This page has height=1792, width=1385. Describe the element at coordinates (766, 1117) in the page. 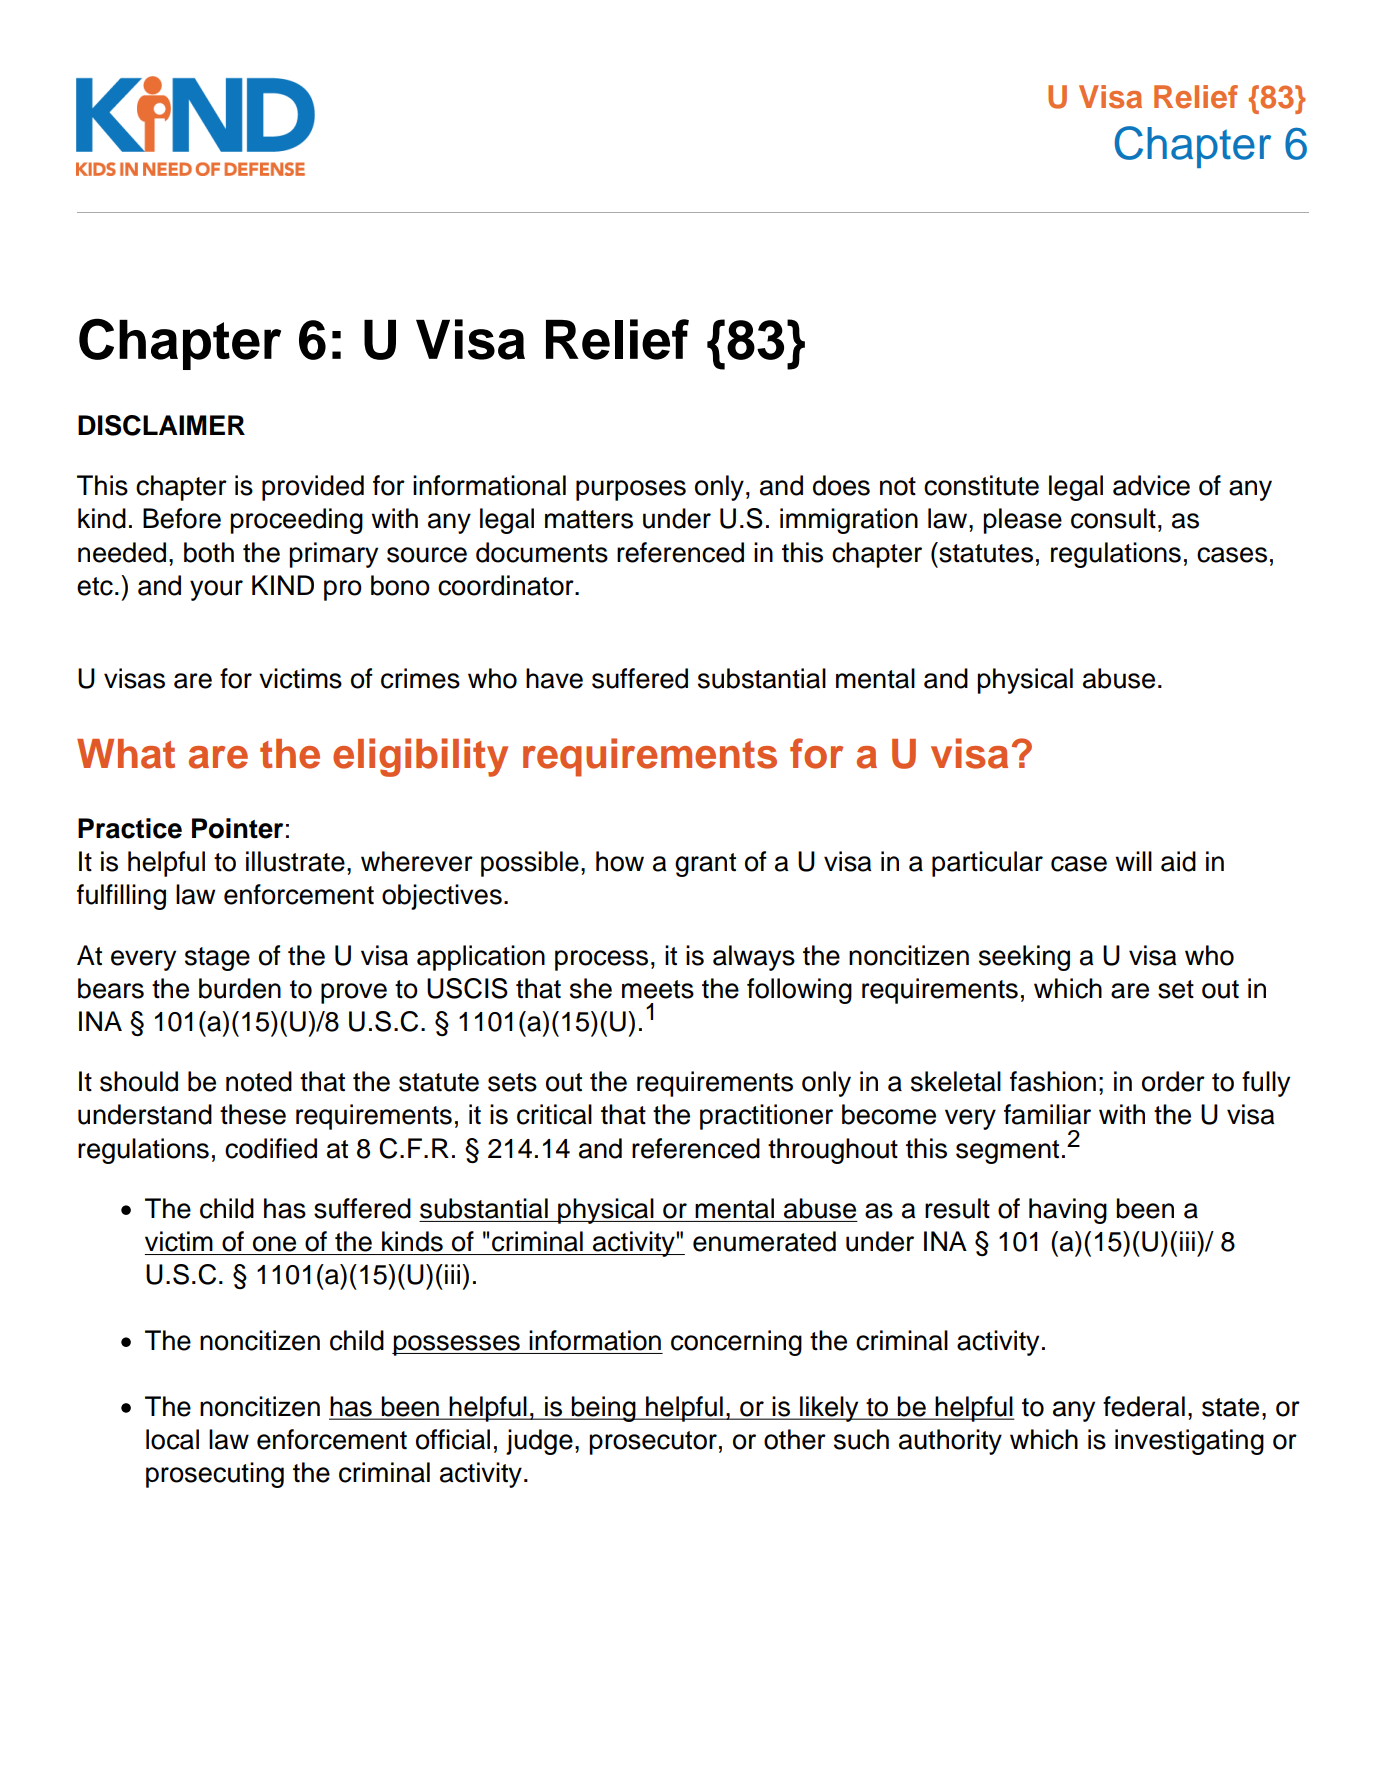

I see `practitioner` at that location.
